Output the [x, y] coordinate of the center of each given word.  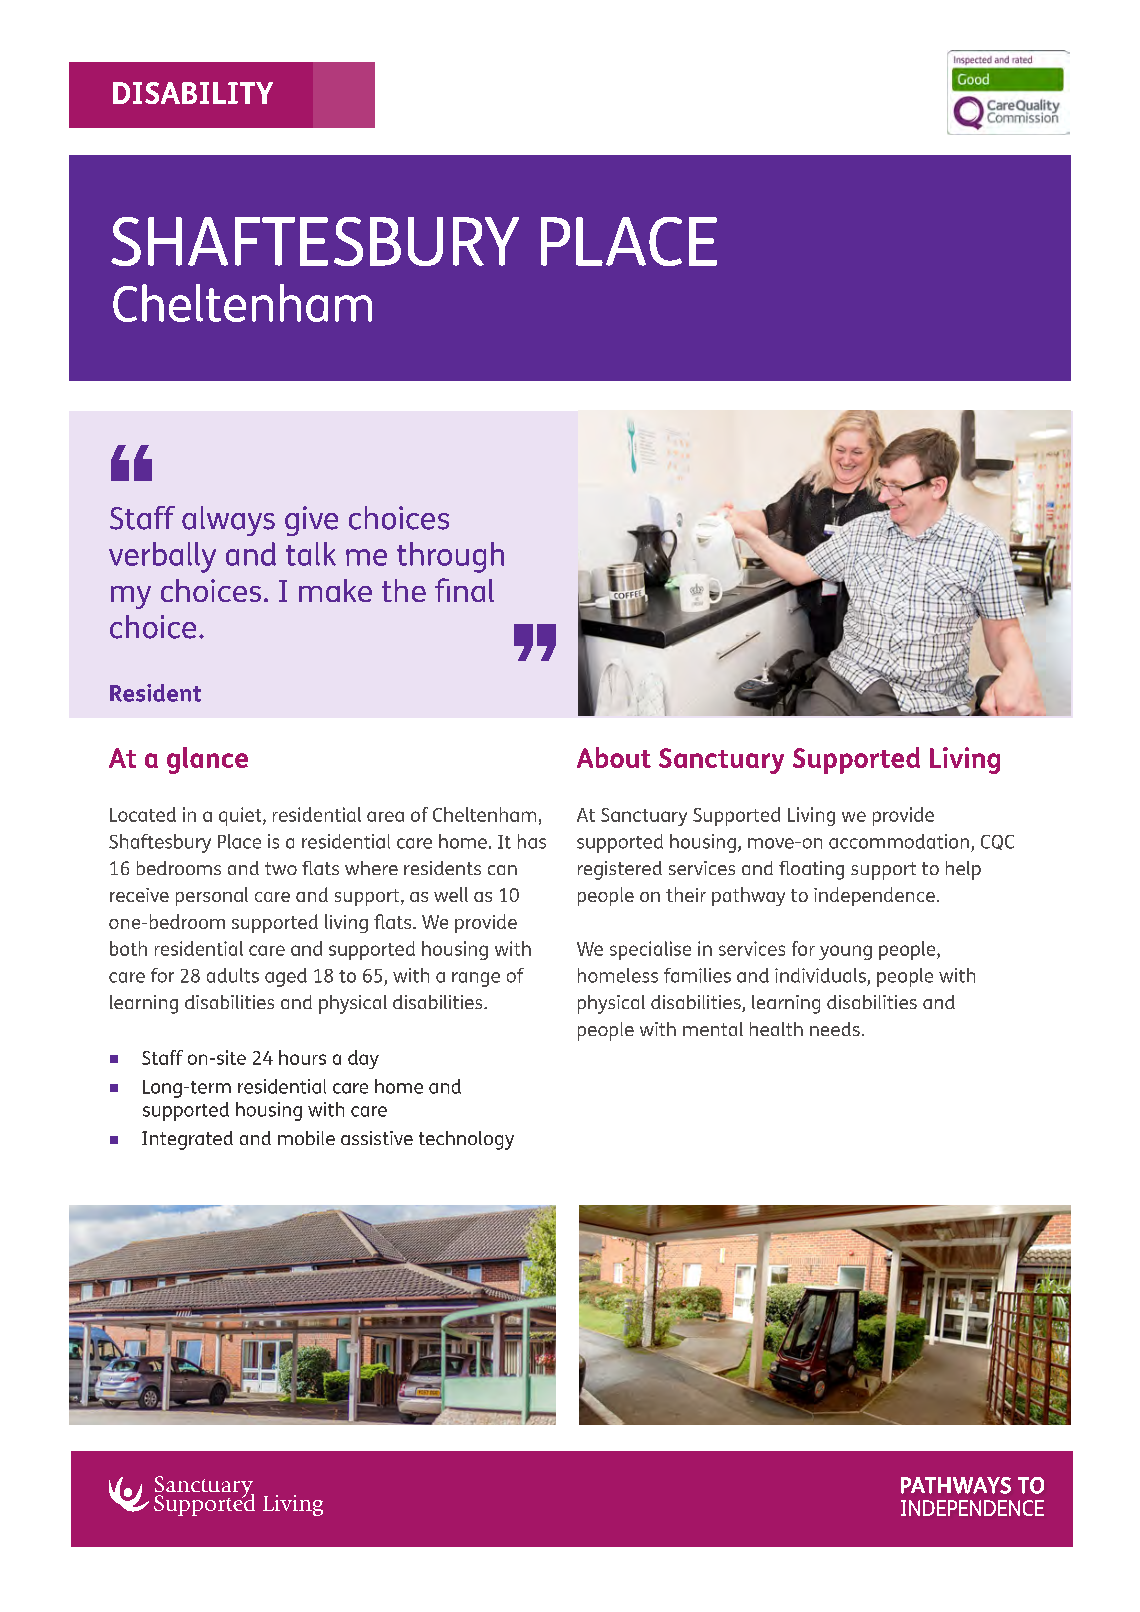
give [311, 521]
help [963, 870]
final [464, 590]
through [450, 557]
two [281, 868]
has [532, 841]
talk [311, 554]
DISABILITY [193, 93]
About [614, 757]
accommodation [899, 841]
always [228, 521]
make [335, 590]
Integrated [187, 1140]
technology [466, 1140]
